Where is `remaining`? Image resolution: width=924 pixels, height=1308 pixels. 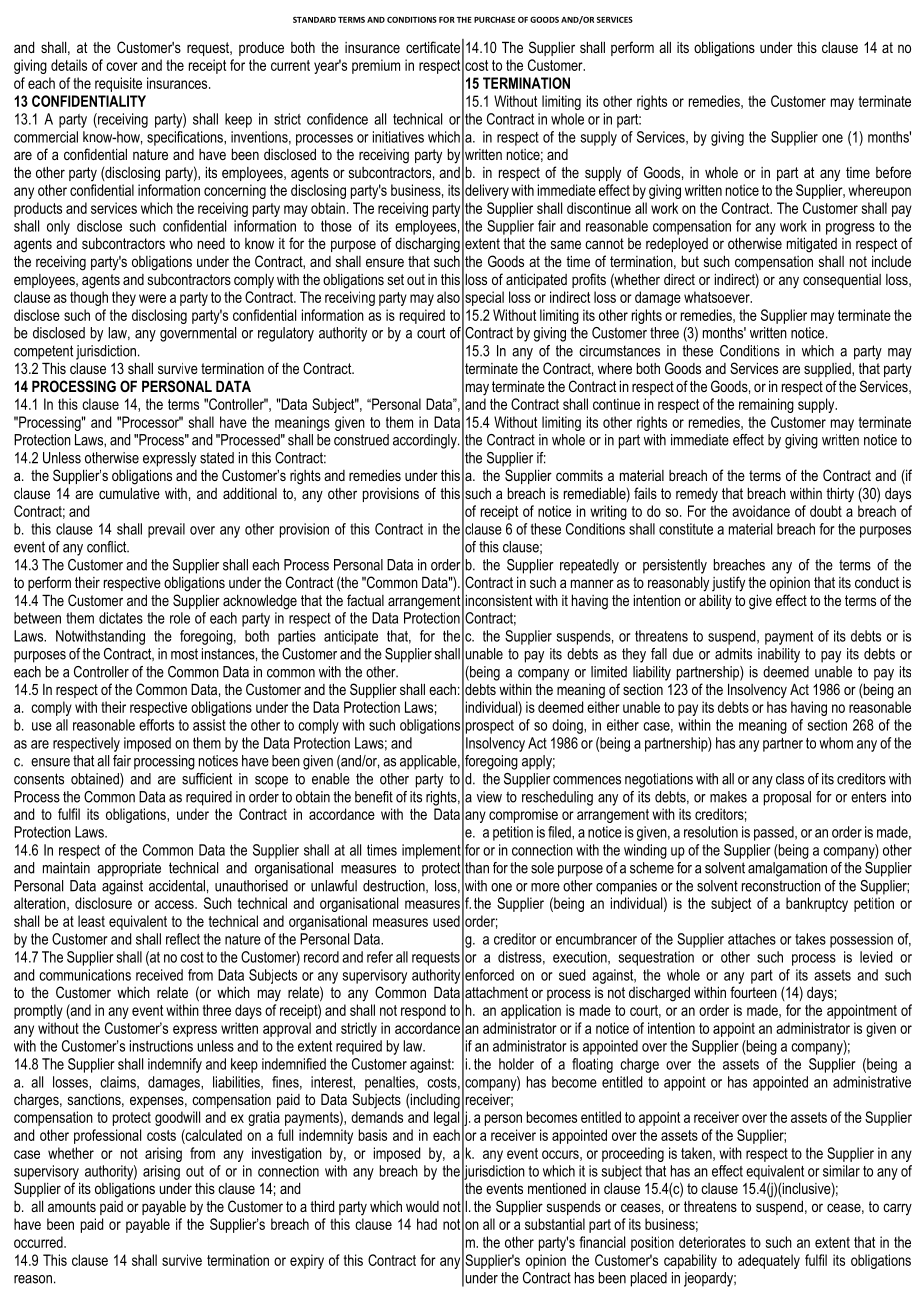
remaining is located at coordinates (766, 405).
